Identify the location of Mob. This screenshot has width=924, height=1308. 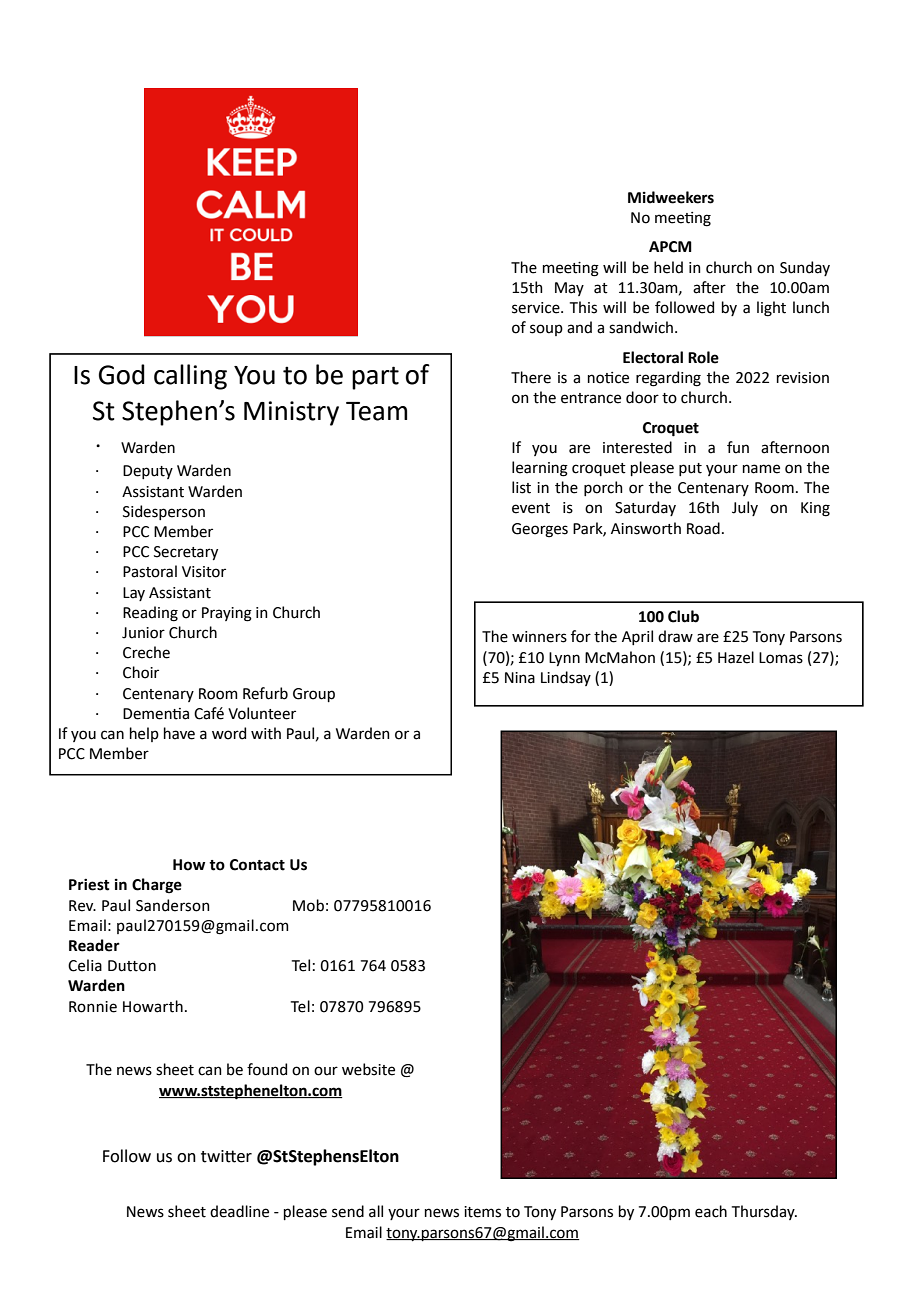
(308, 905).
